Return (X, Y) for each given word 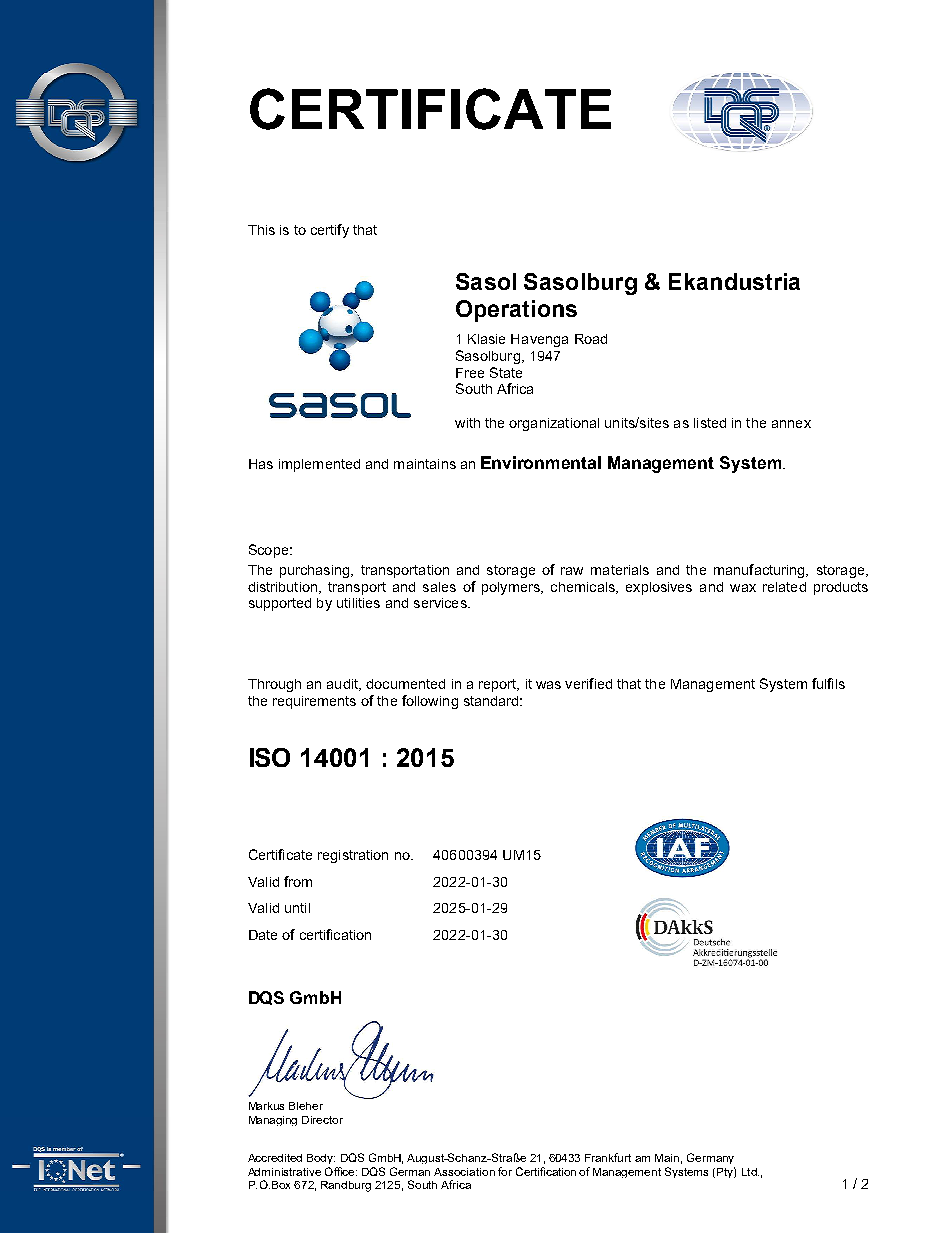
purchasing (316, 571)
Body (321, 1159)
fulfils (828, 683)
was (548, 685)
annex (791, 424)
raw (572, 571)
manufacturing (760, 571)
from (298, 881)
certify (330, 231)
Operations (516, 311)
